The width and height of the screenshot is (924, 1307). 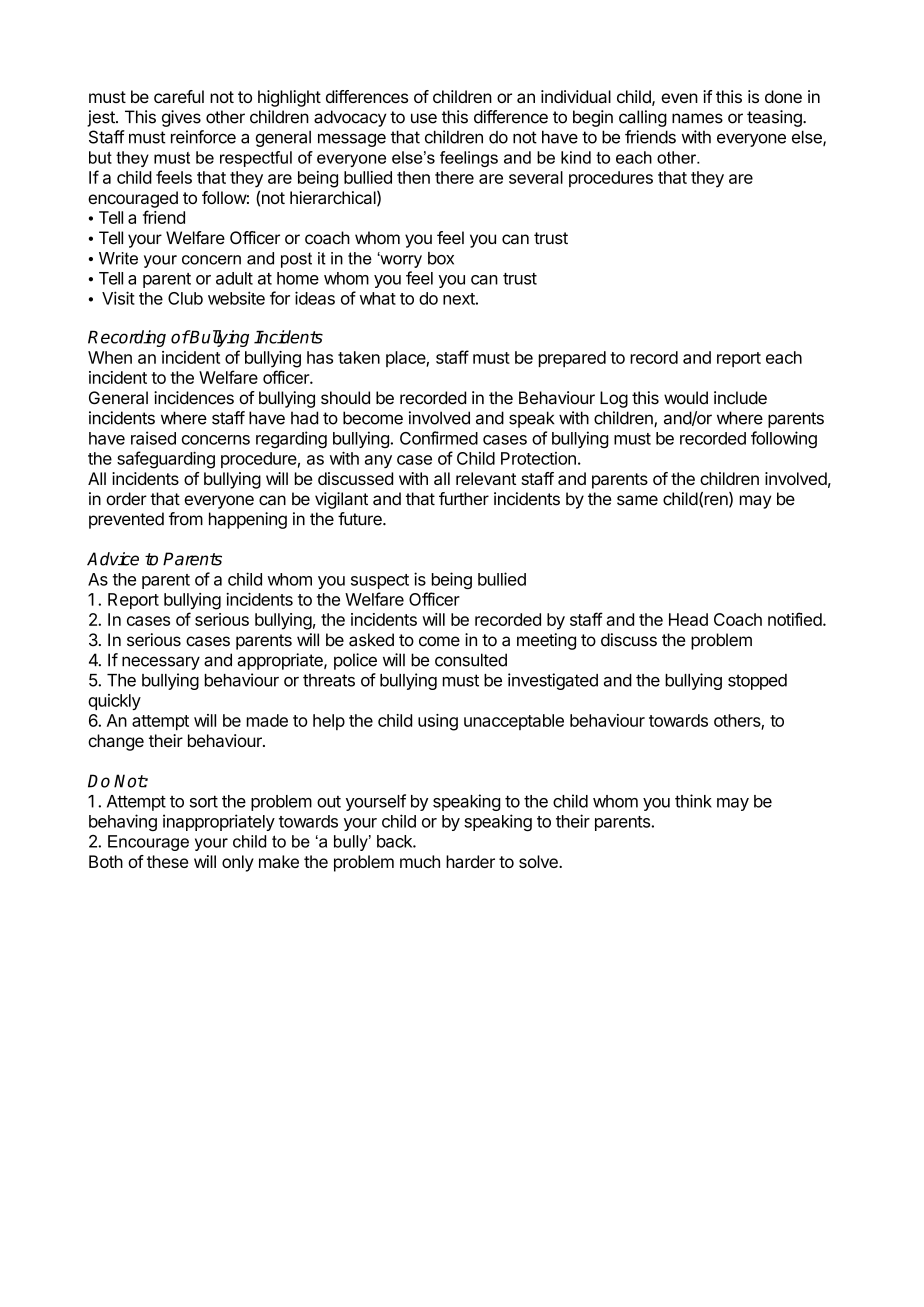 I want to click on names, so click(x=697, y=118).
